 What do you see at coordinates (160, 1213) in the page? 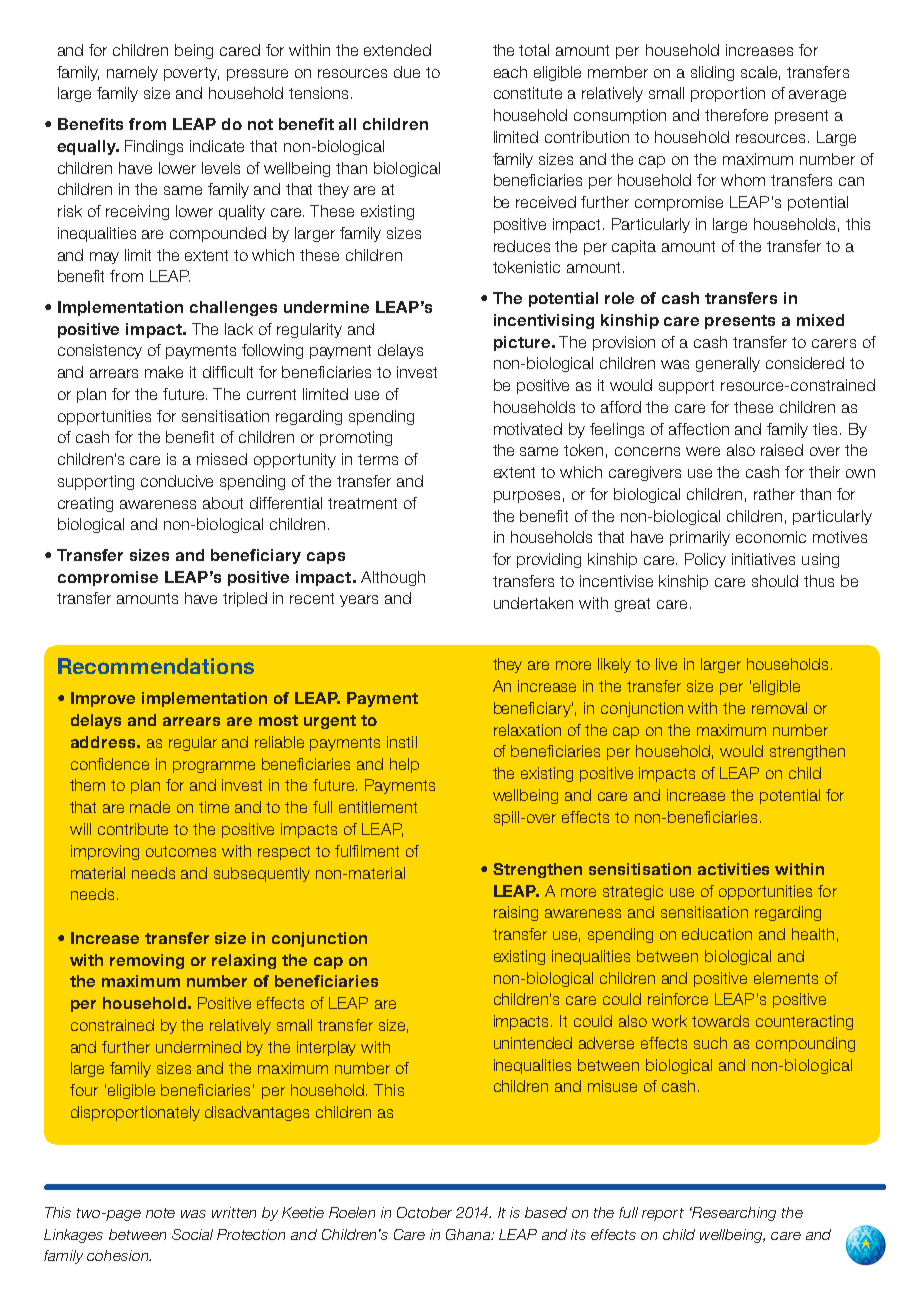
I see `note` at bounding box center [160, 1213].
